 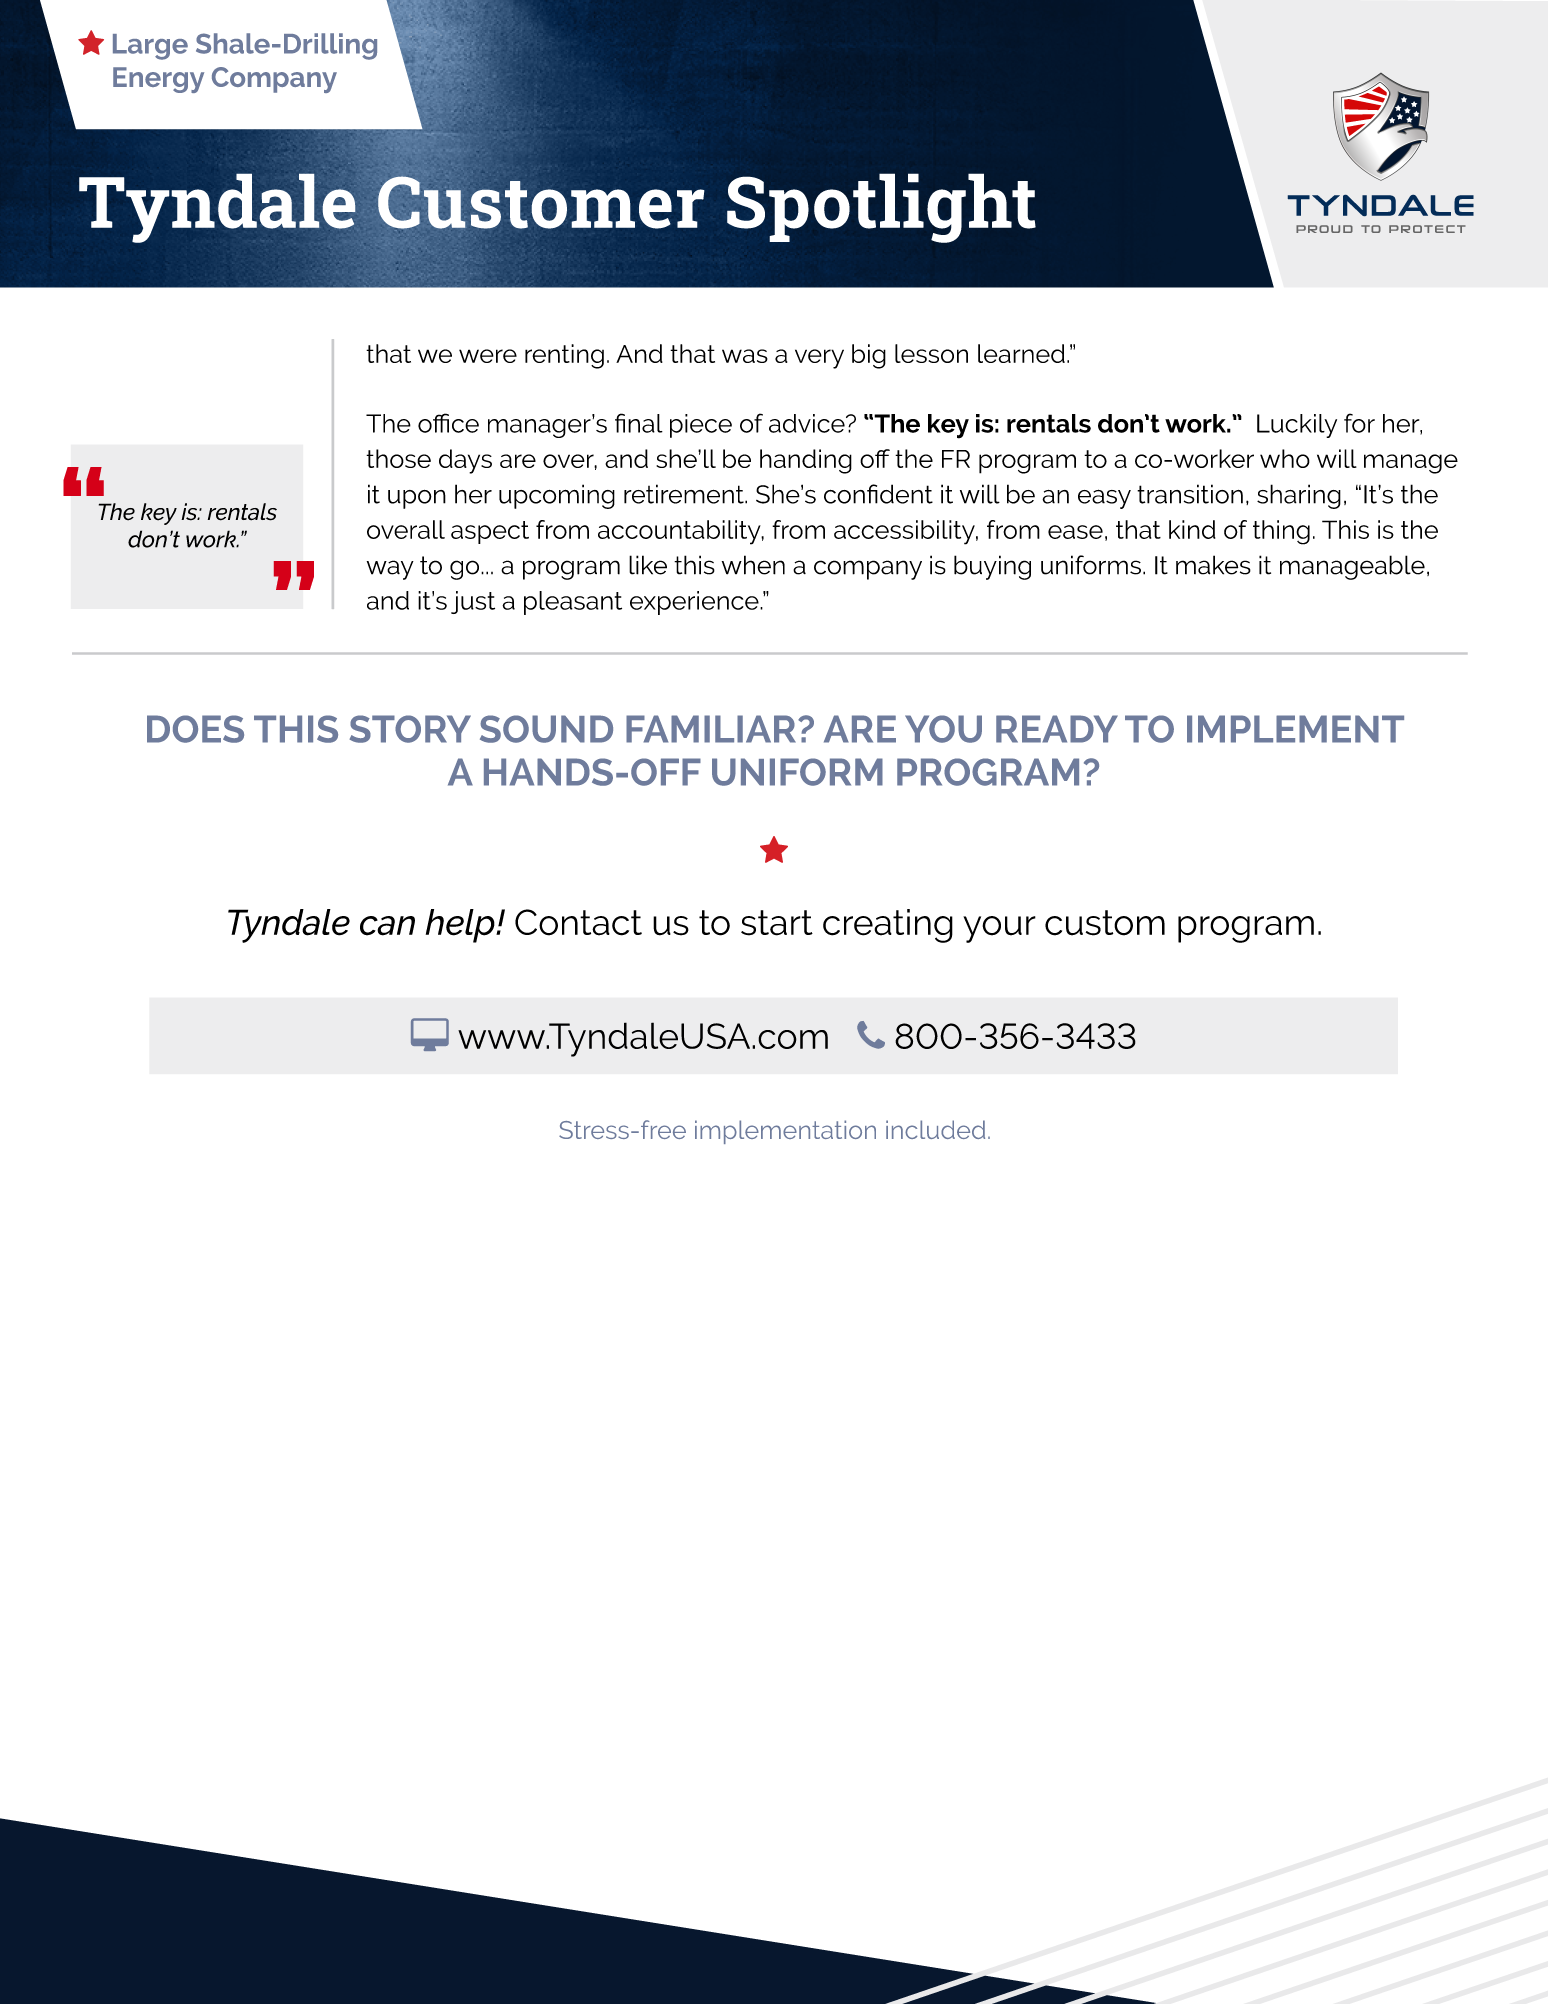 What do you see at coordinates (387, 926) in the screenshot?
I see `can` at bounding box center [387, 926].
